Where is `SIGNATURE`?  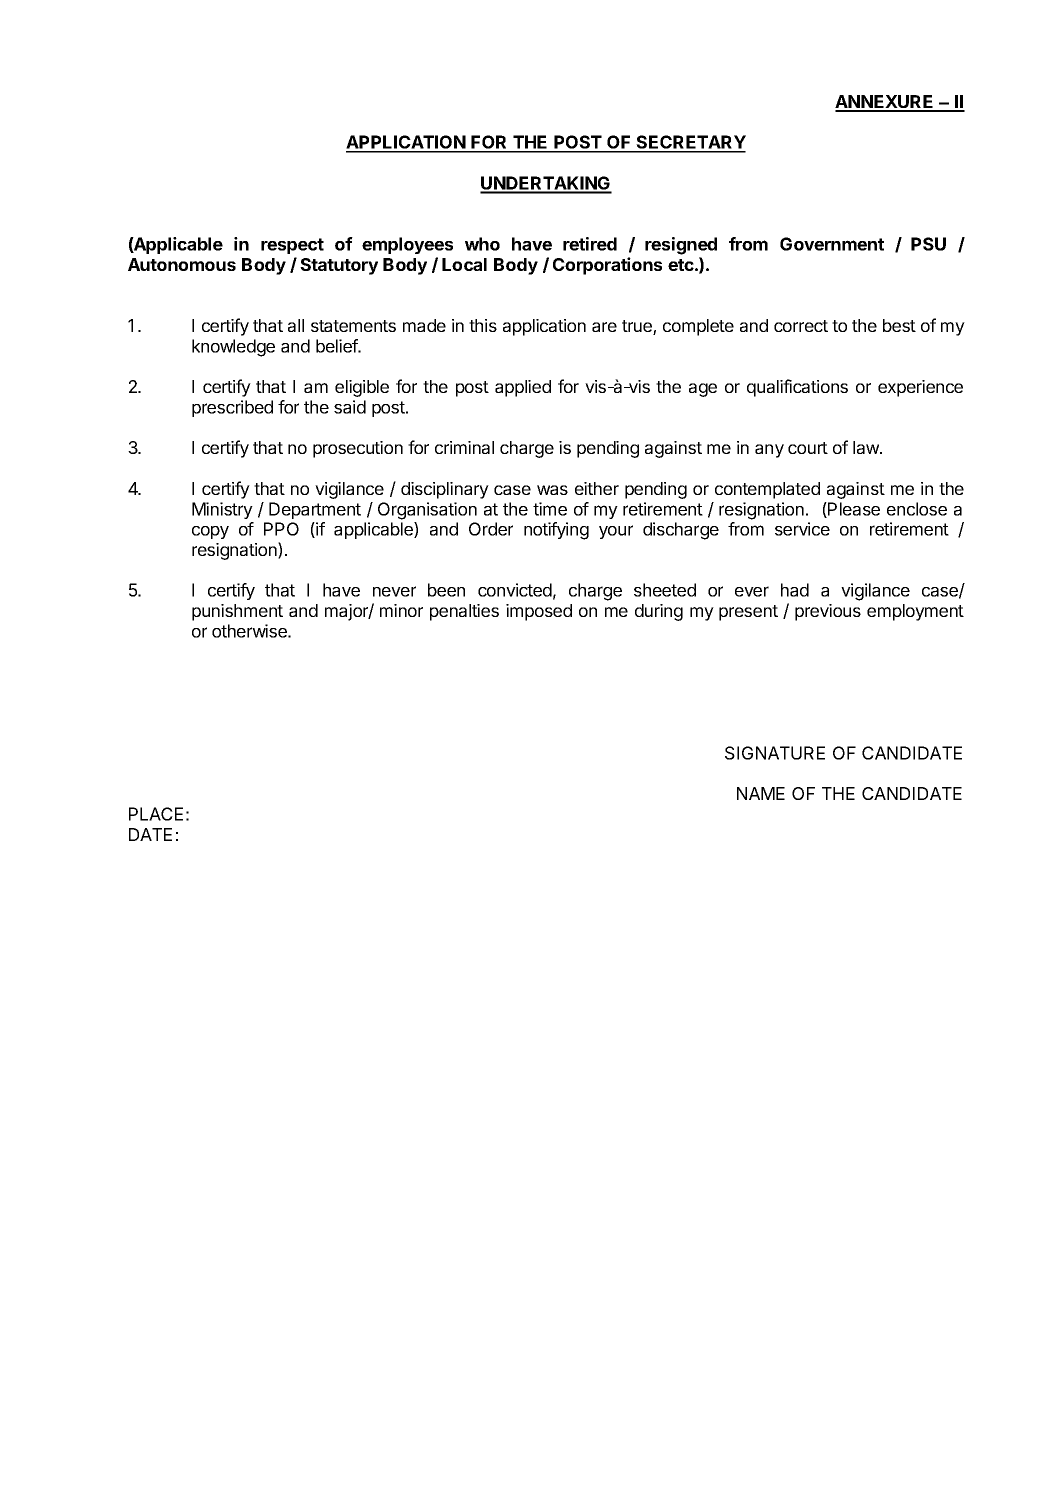
SIGNATURE is located at coordinates (775, 753).
